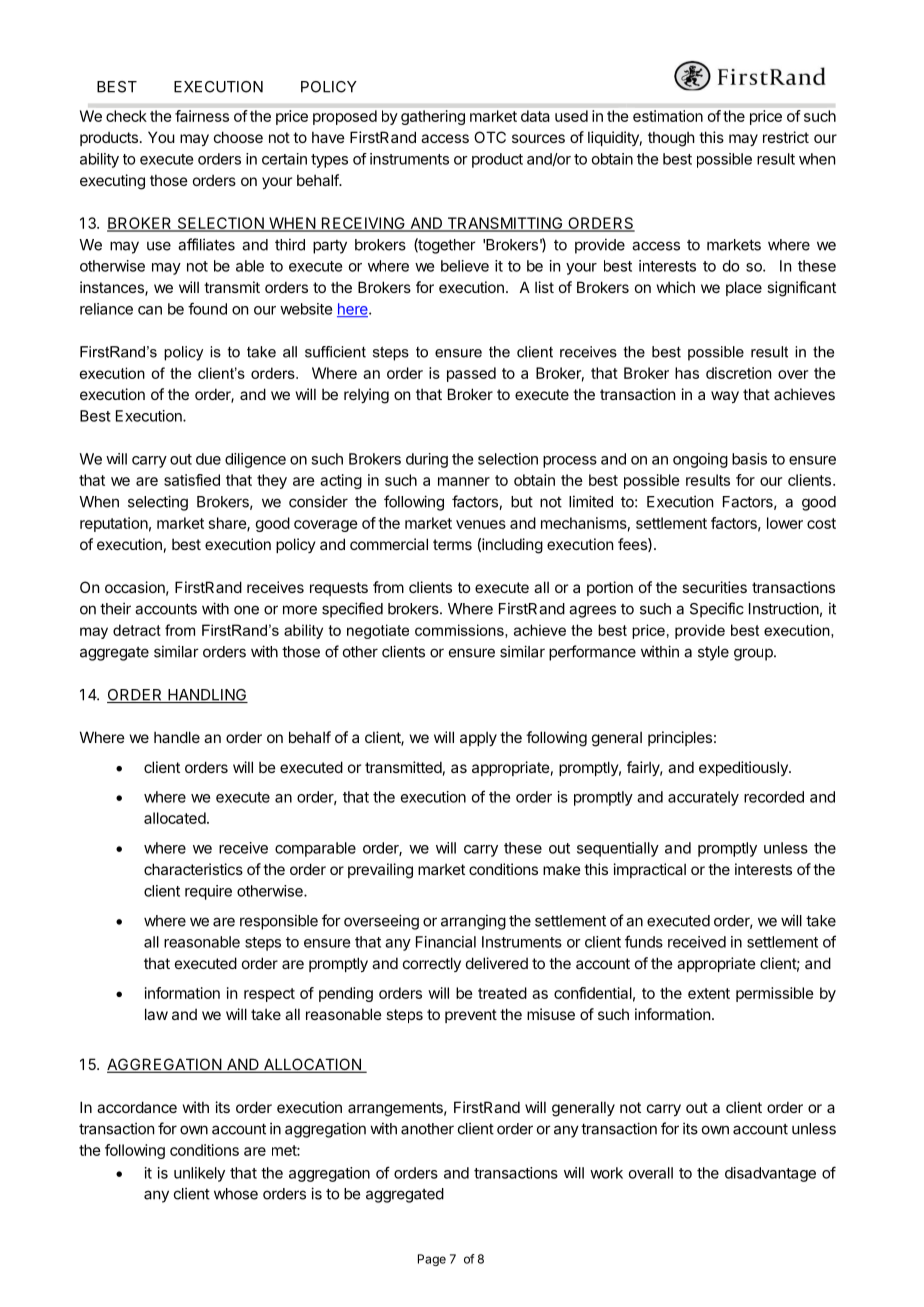 The height and width of the screenshot is (1307, 924). What do you see at coordinates (236, 1194) in the screenshot?
I see `whose` at bounding box center [236, 1194].
